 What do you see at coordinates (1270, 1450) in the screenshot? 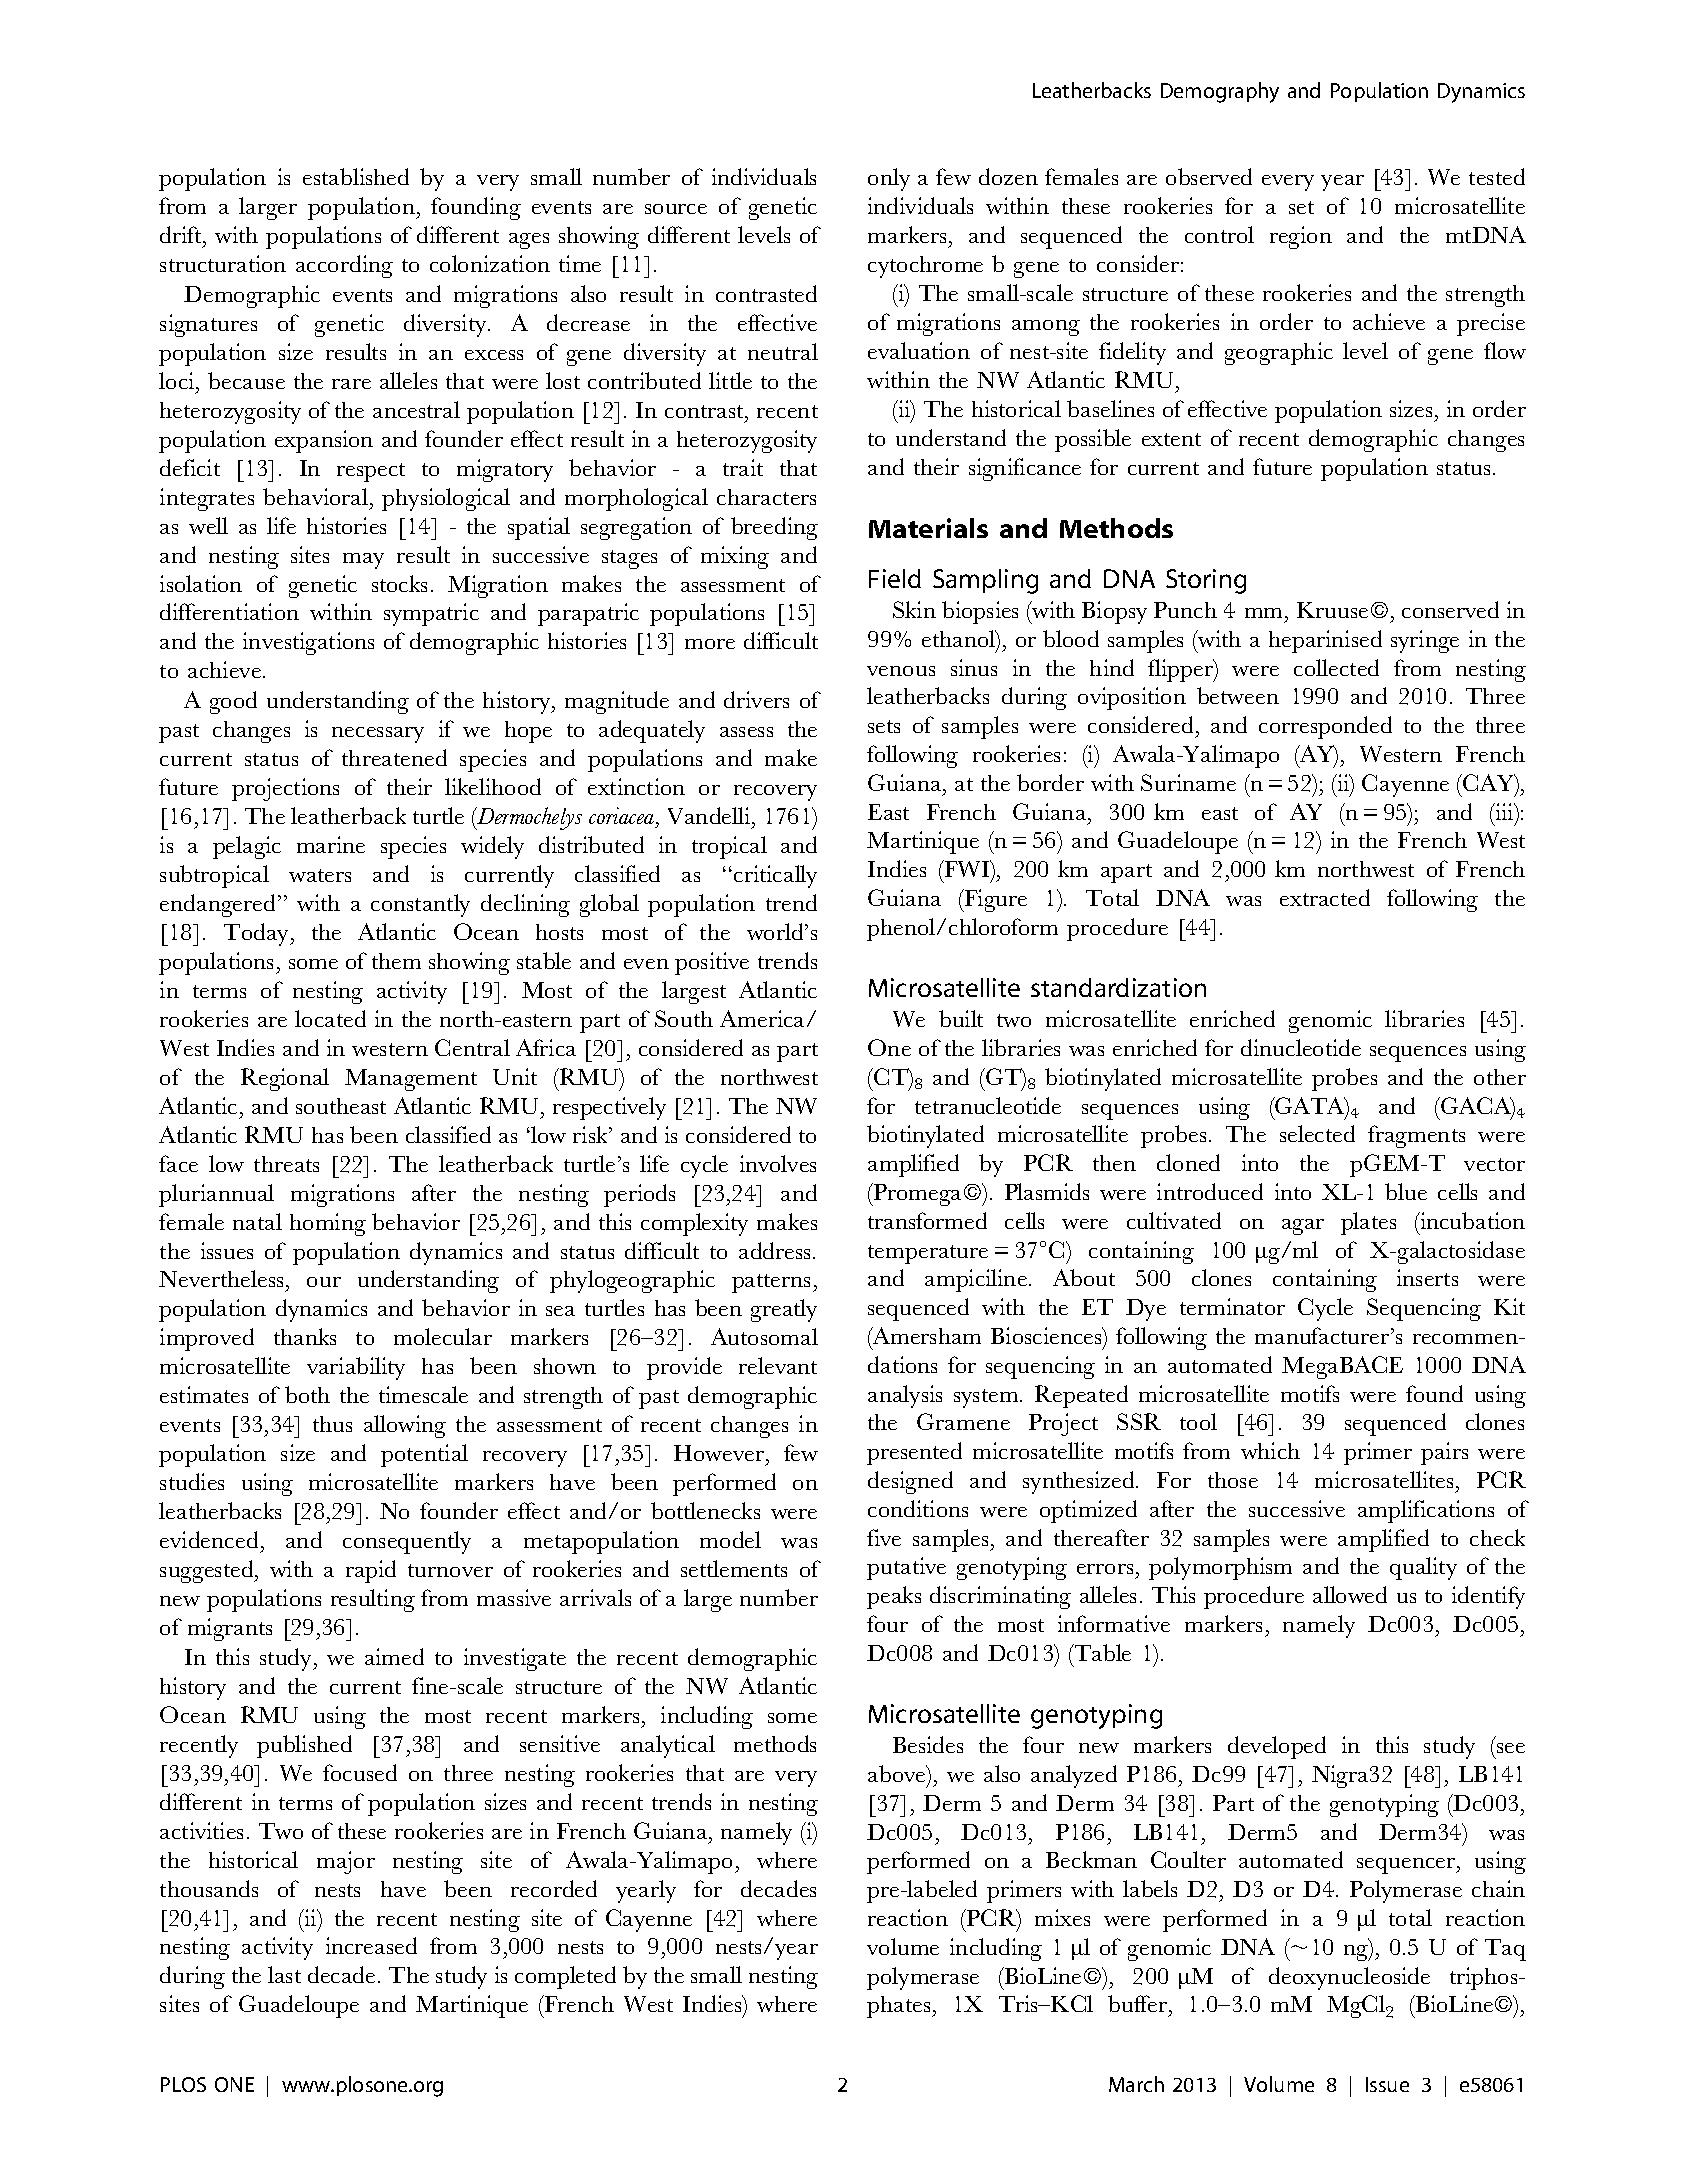
I see `which` at bounding box center [1270, 1450].
